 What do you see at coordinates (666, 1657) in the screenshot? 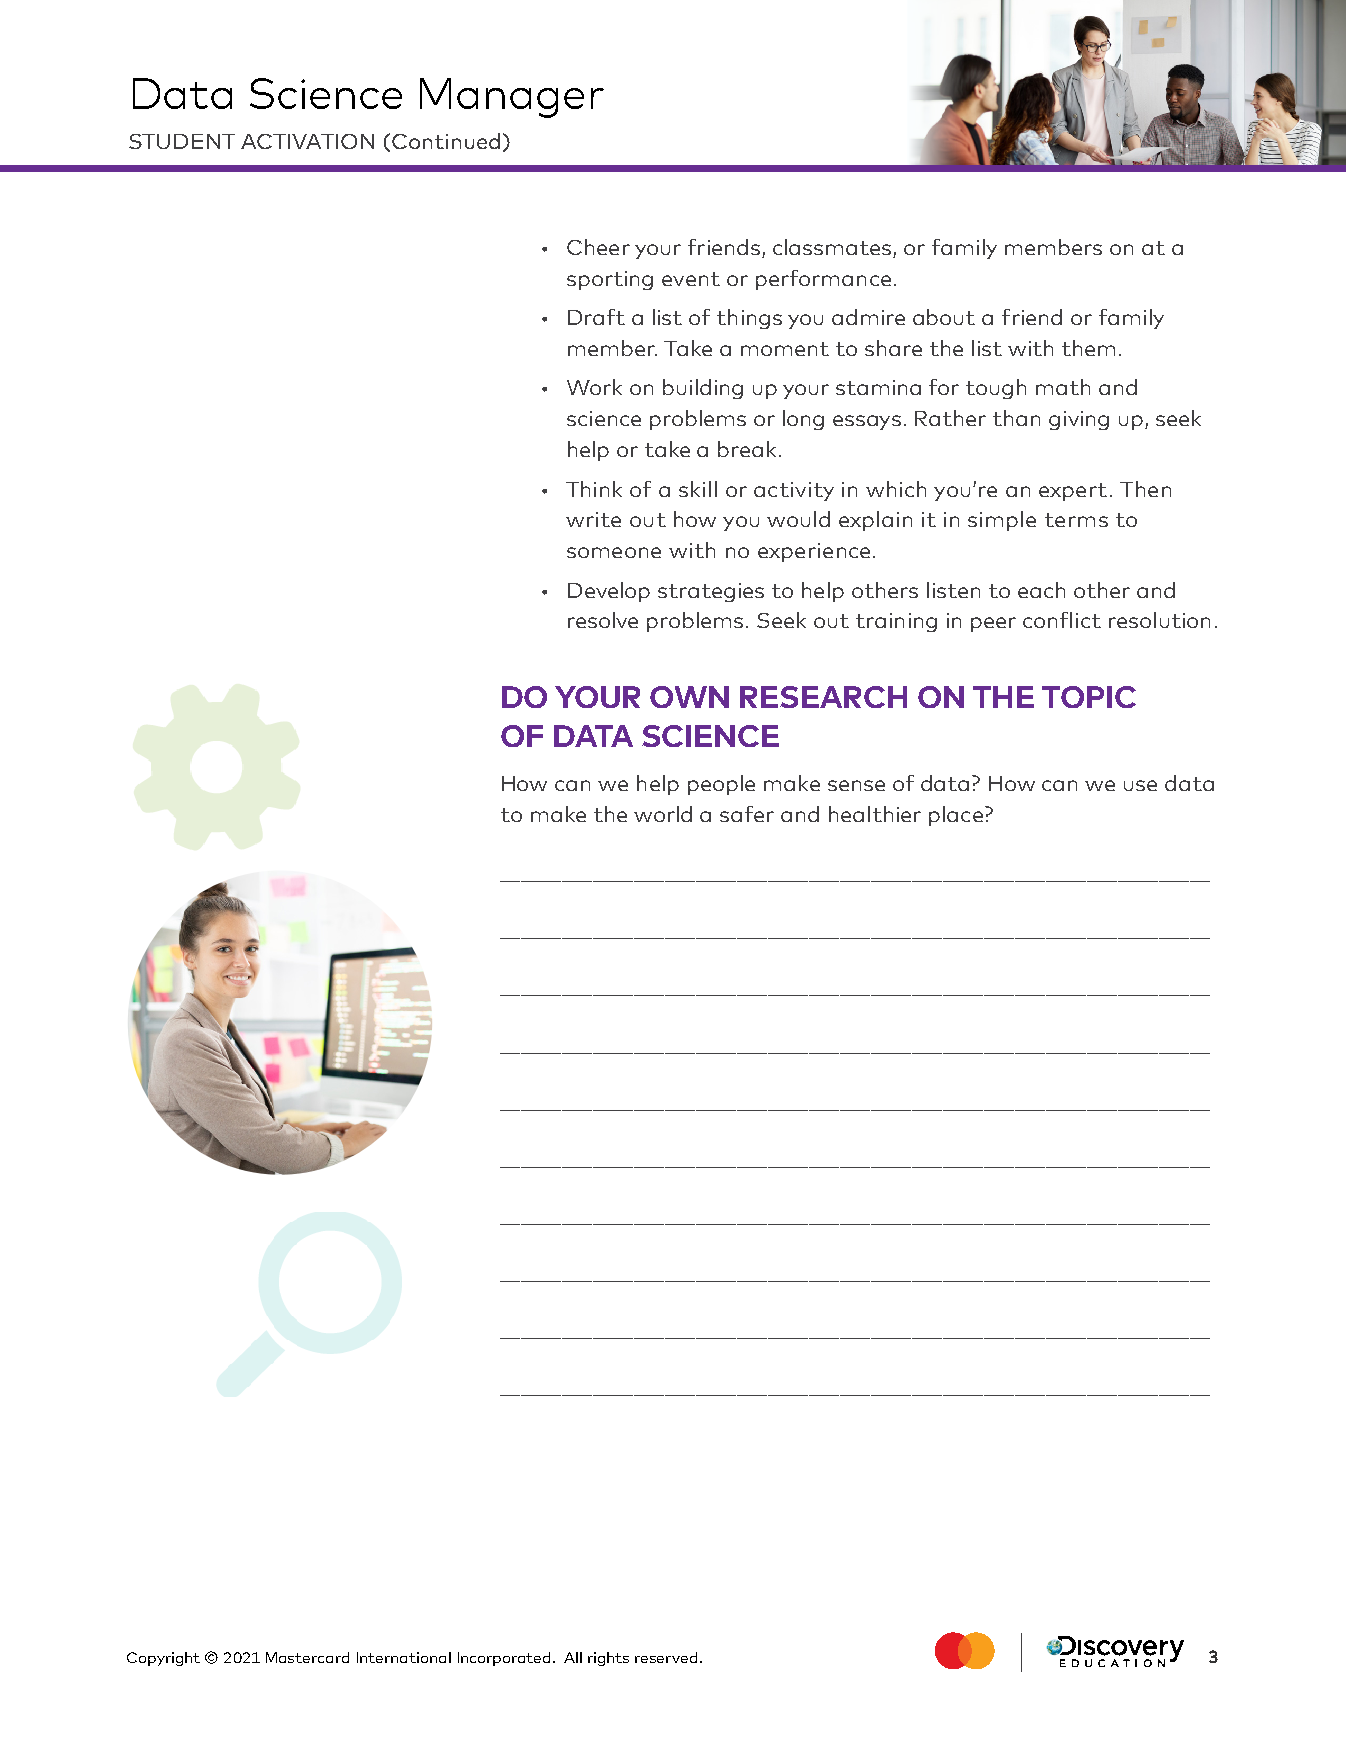
I see `reserved` at bounding box center [666, 1657].
